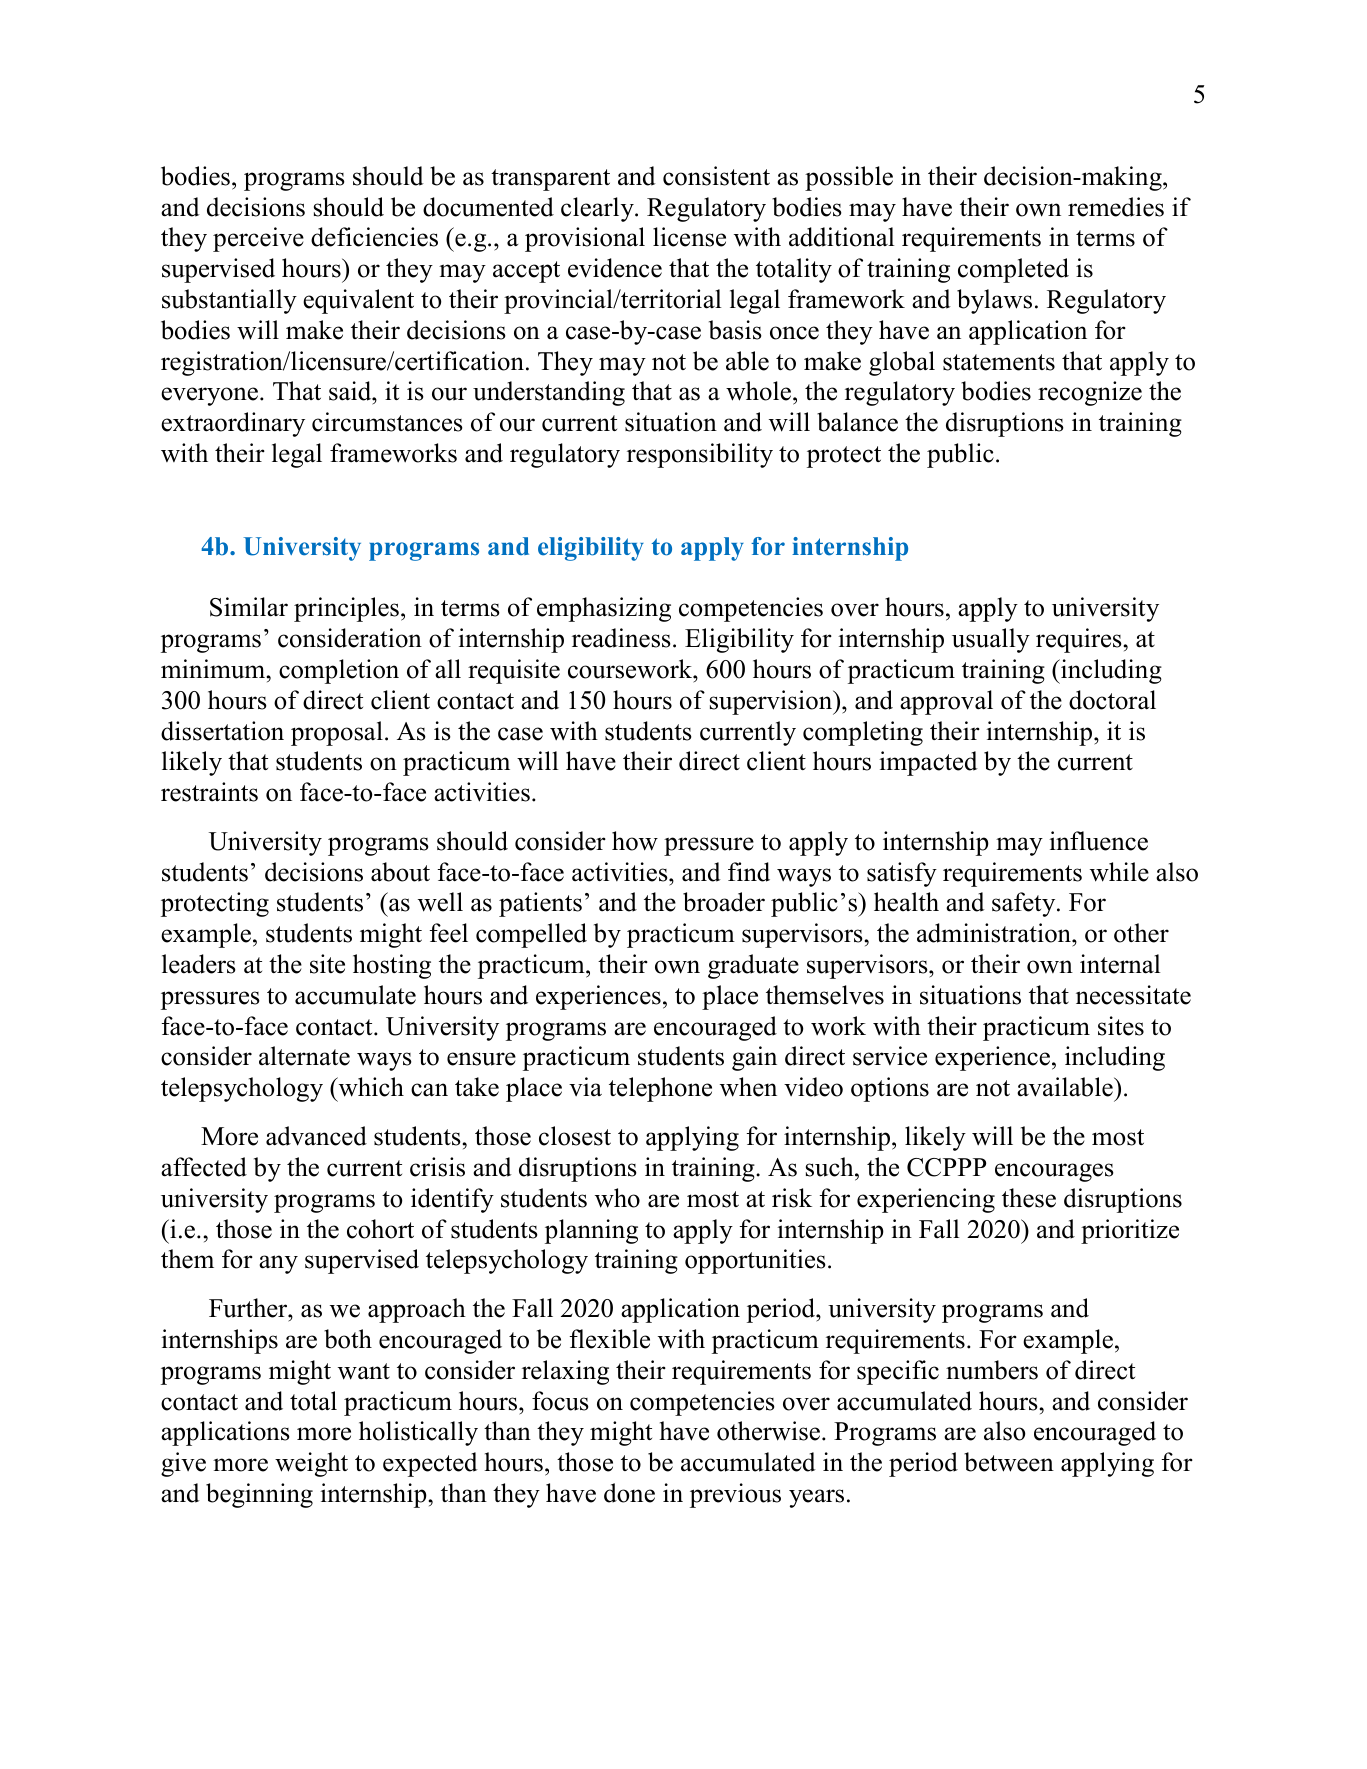 Image resolution: width=1367 pixels, height=1769 pixels. Describe the element at coordinates (1013, 270) in the screenshot. I see `completed` at that location.
